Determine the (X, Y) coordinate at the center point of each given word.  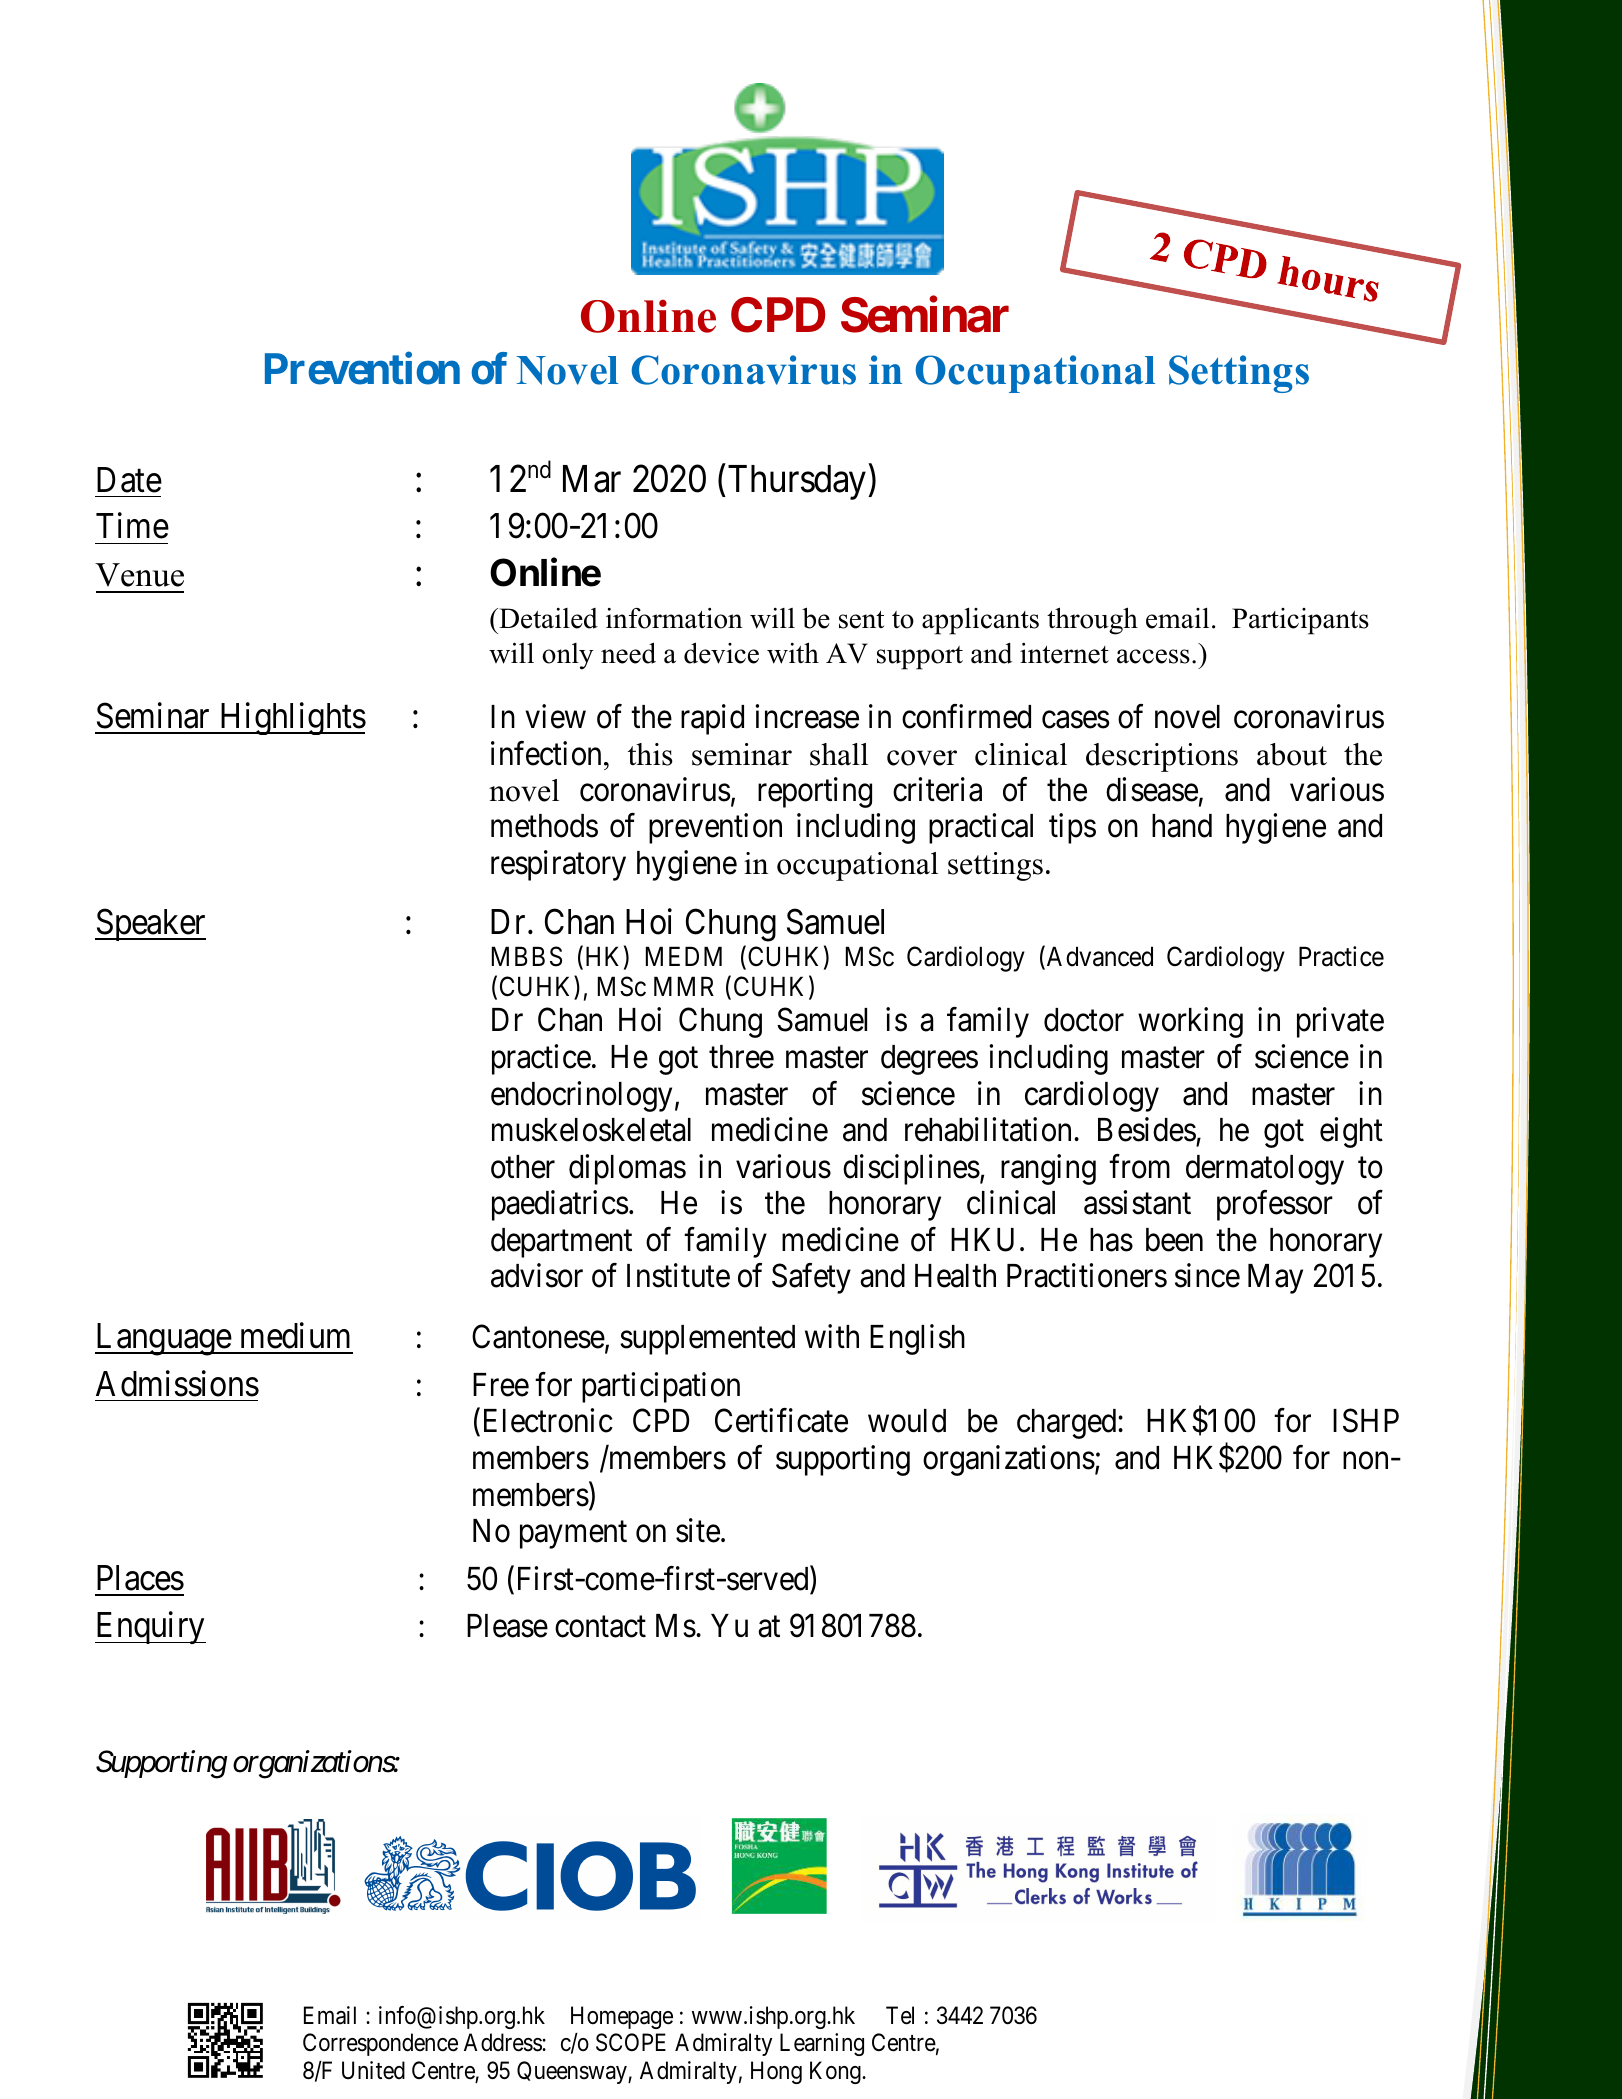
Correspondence (380, 2044)
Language (164, 1339)
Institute (678, 1276)
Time (132, 526)
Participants (1300, 621)
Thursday (797, 482)
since (1207, 1276)
